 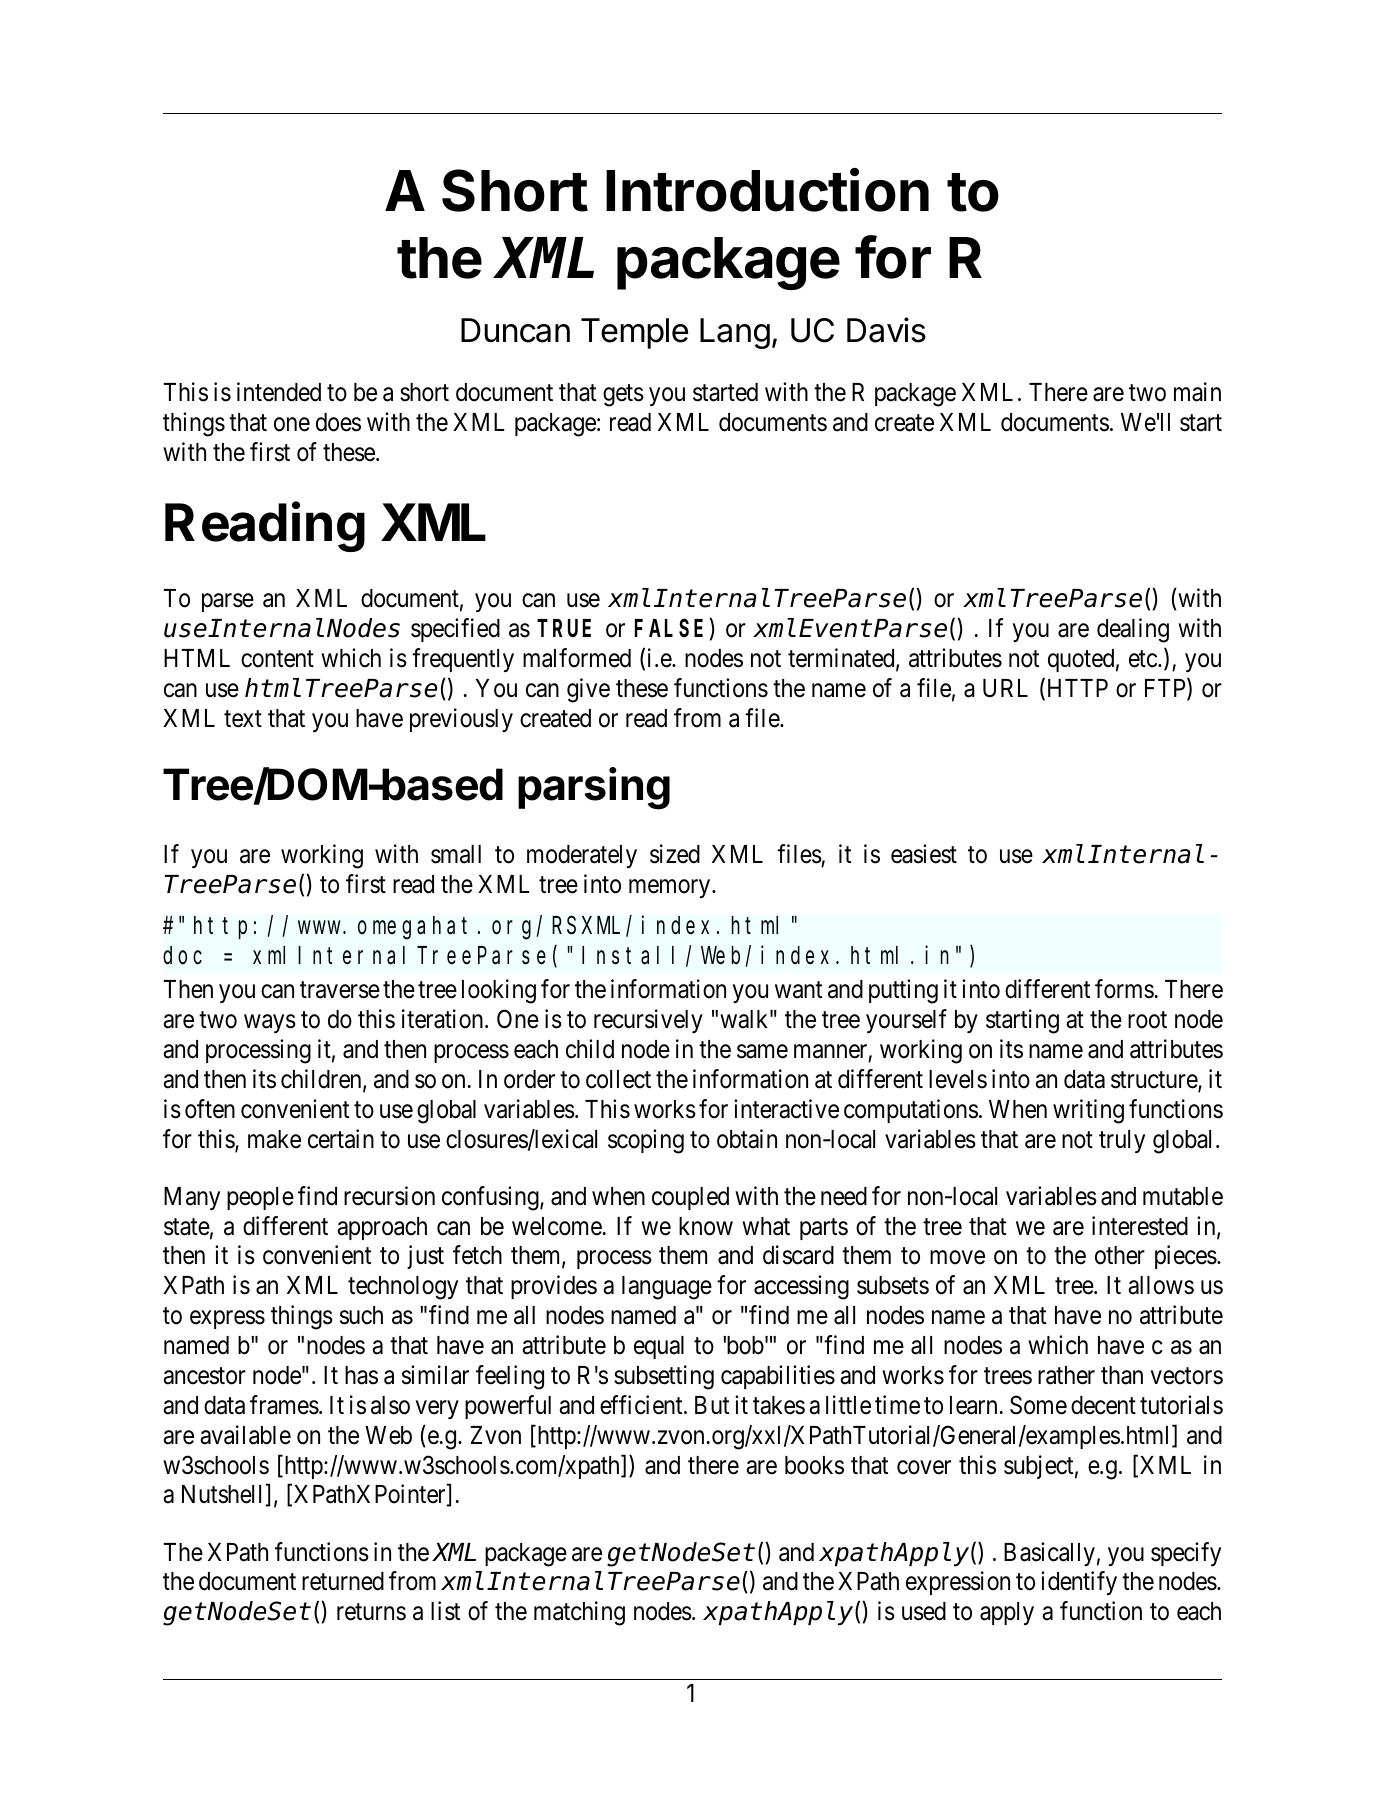 What do you see at coordinates (277, 659) in the screenshot?
I see `content` at bounding box center [277, 659].
